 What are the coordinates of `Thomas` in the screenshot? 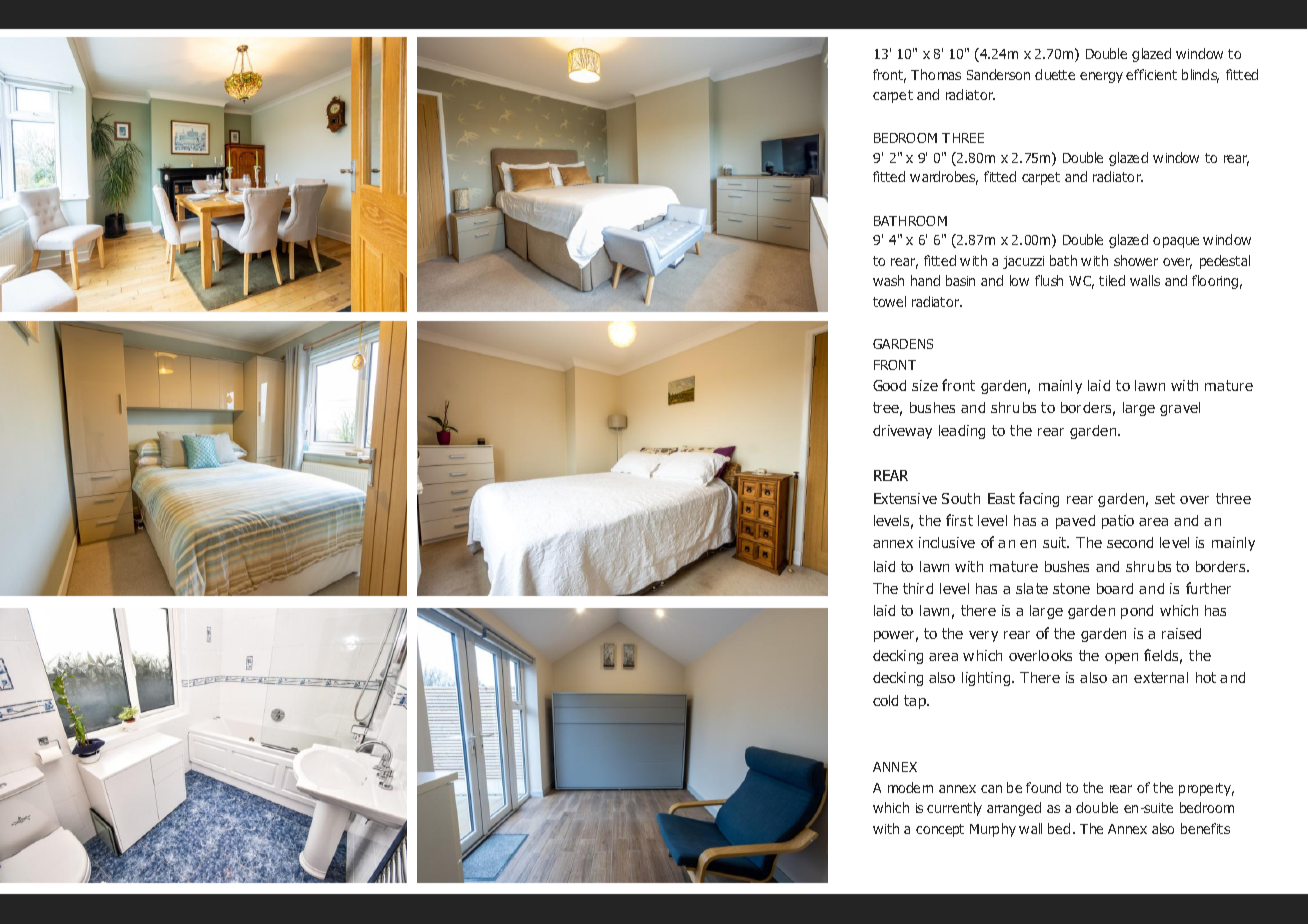 It's located at (936, 74).
